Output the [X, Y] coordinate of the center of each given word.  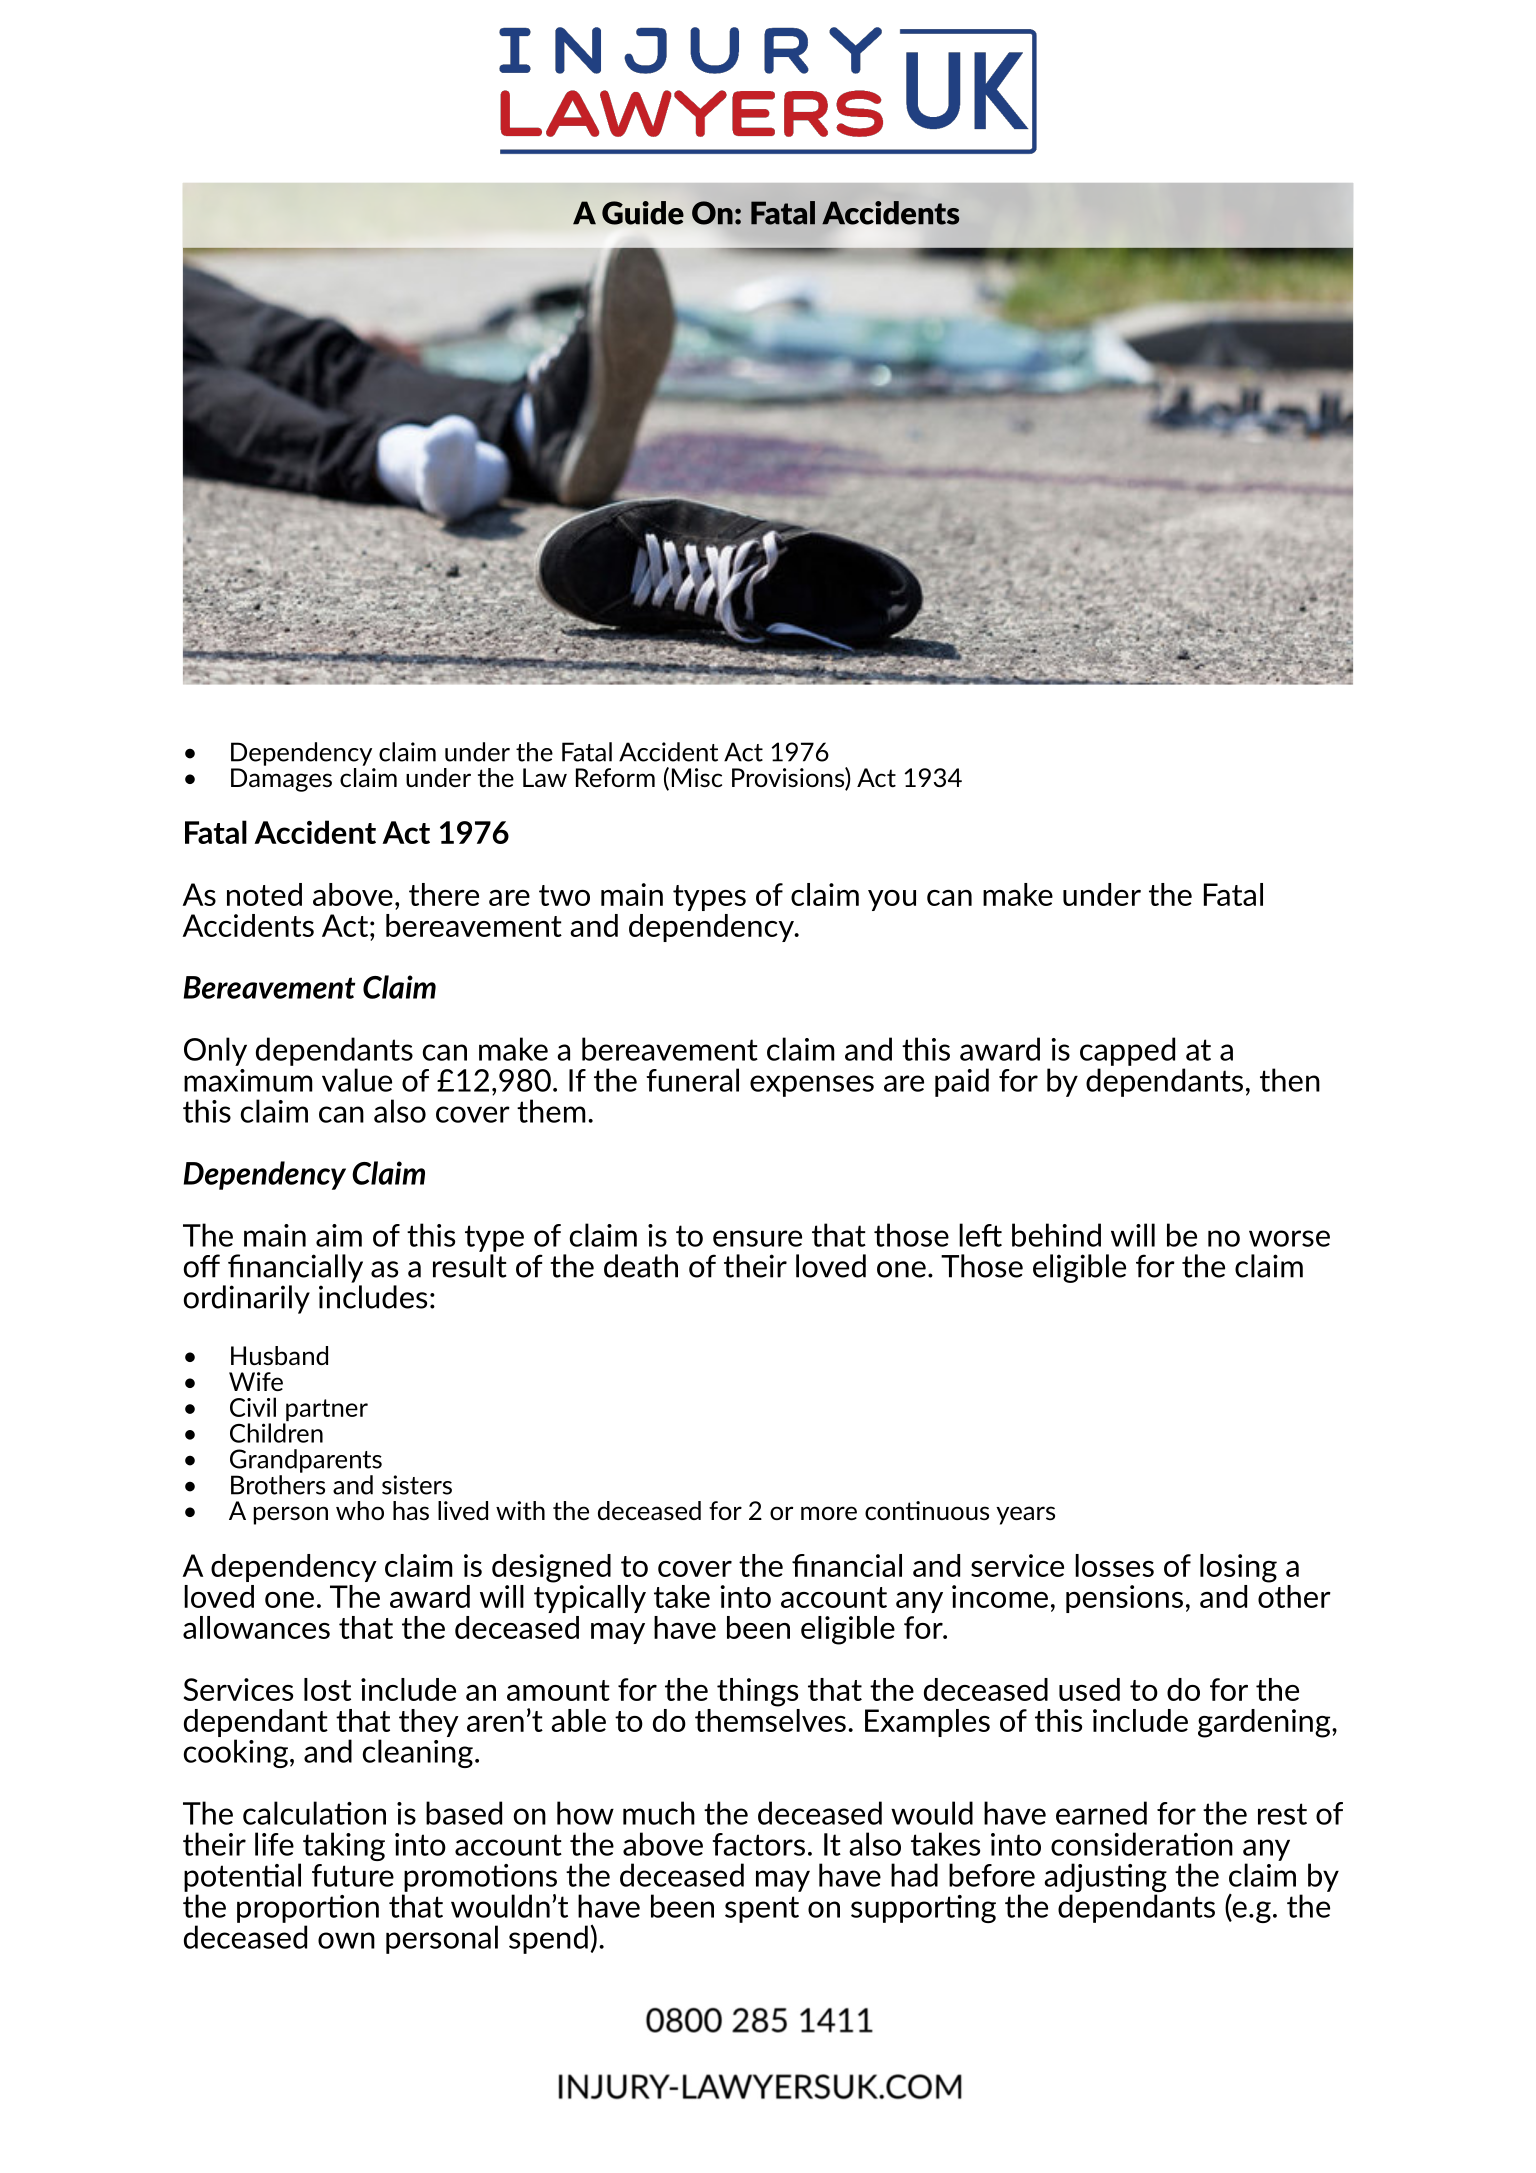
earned [1101, 1813]
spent [762, 1909]
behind [1056, 1235]
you [892, 900]
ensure [757, 1238]
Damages [281, 780]
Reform [615, 777]
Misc [697, 777]
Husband [279, 1355]
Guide [643, 213]
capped [1127, 1051]
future [353, 1875]
